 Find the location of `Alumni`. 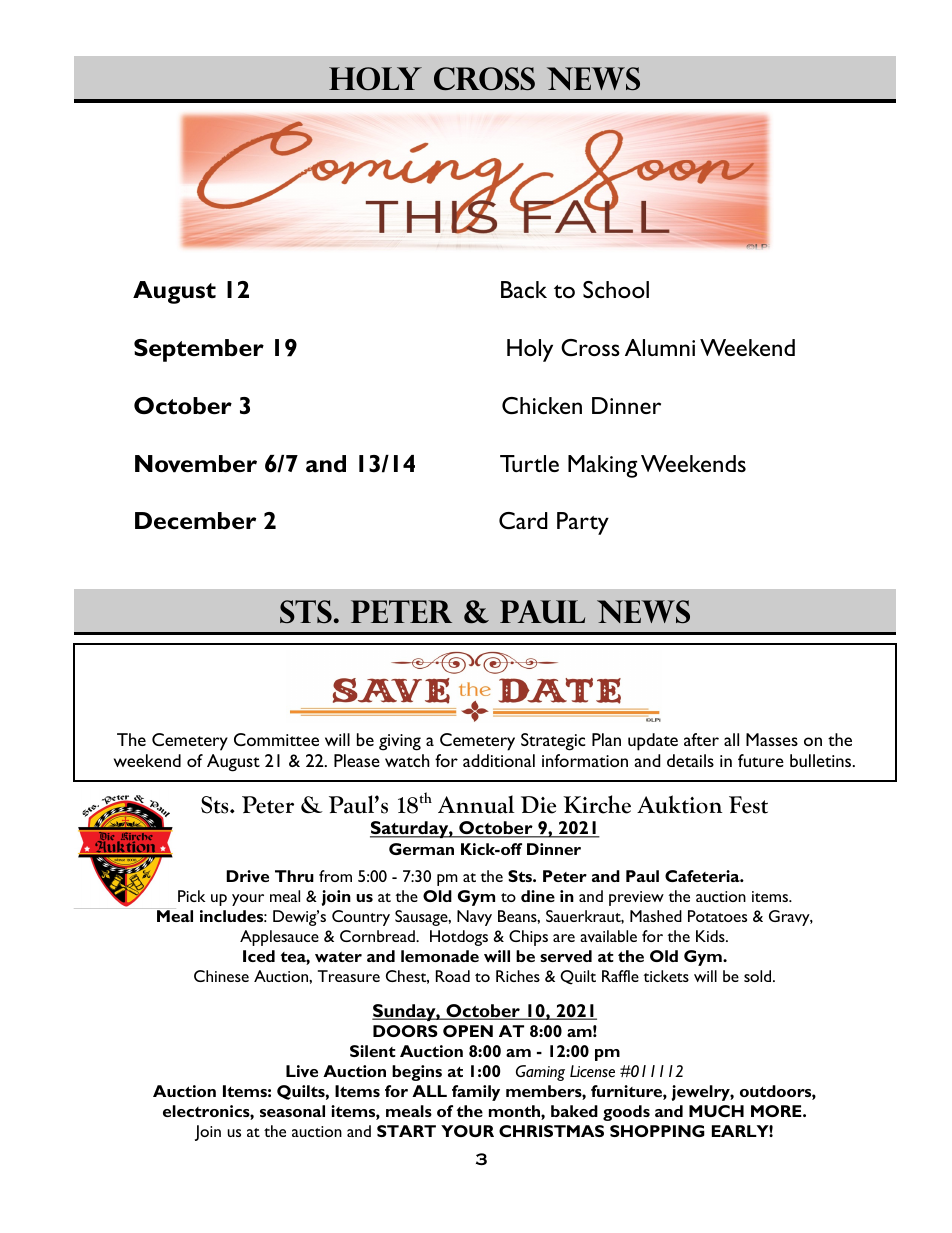

Alumni is located at coordinates (660, 347).
